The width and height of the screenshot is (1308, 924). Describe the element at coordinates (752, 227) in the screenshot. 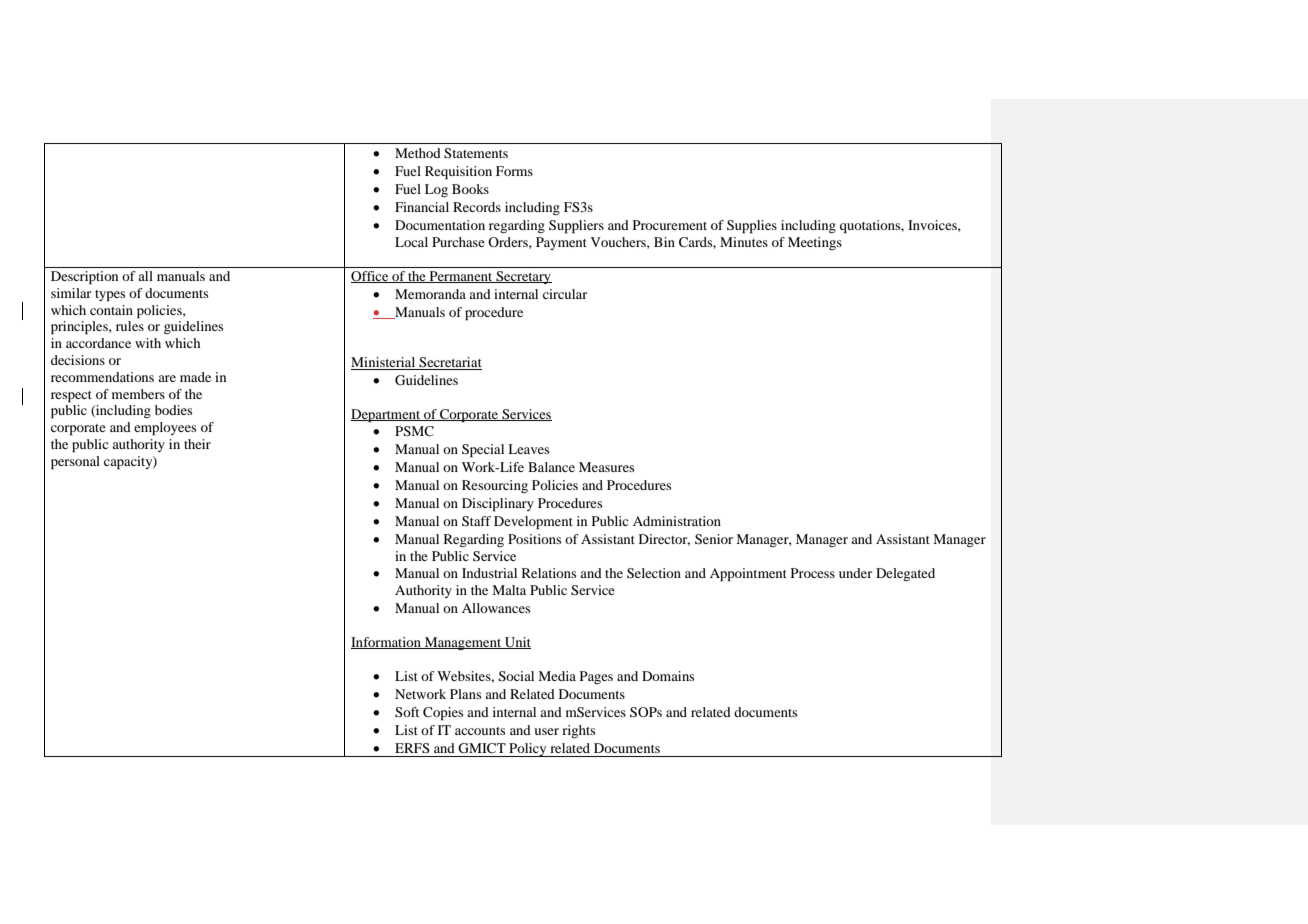

I see `Supplies` at that location.
